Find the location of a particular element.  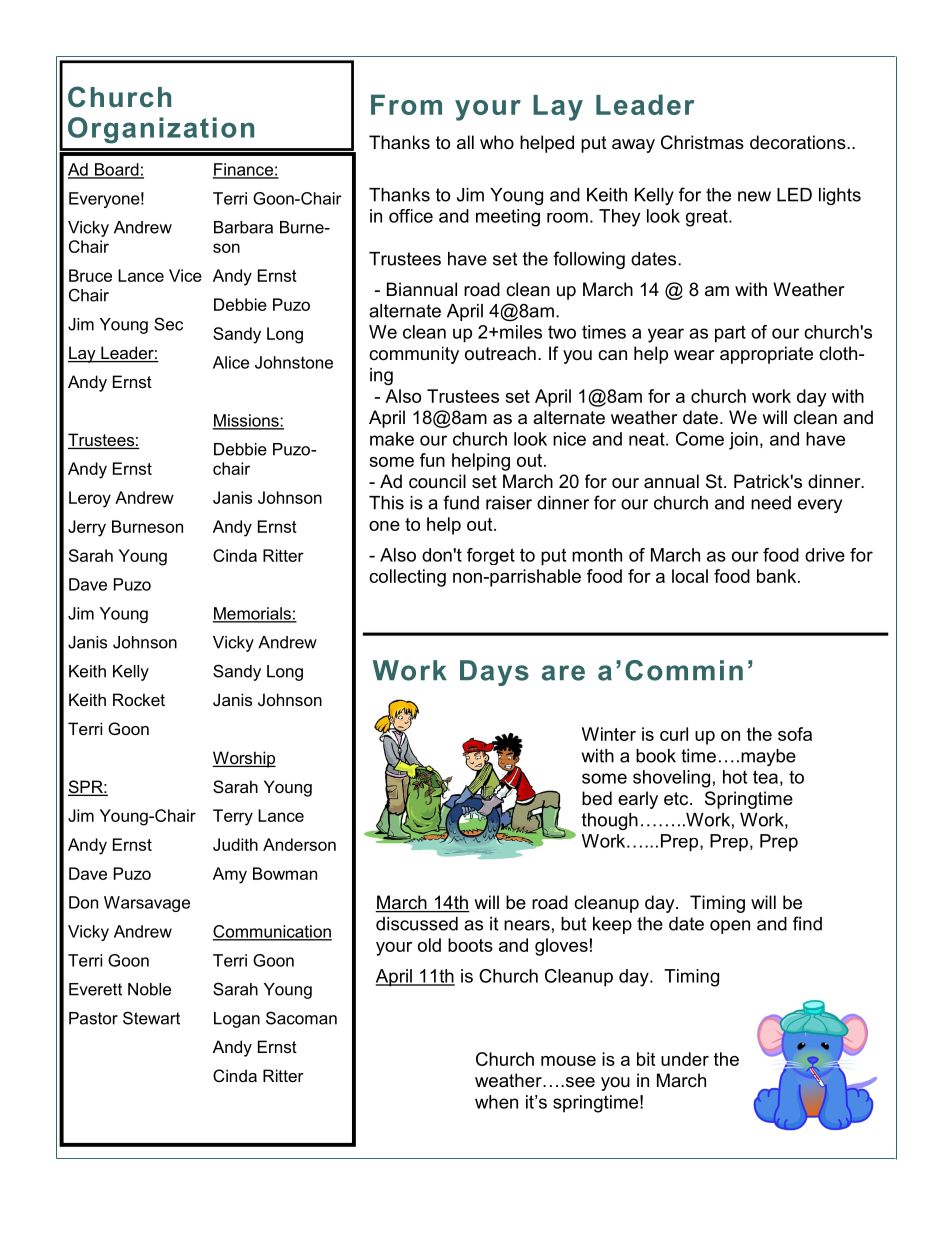

all is located at coordinates (465, 142).
